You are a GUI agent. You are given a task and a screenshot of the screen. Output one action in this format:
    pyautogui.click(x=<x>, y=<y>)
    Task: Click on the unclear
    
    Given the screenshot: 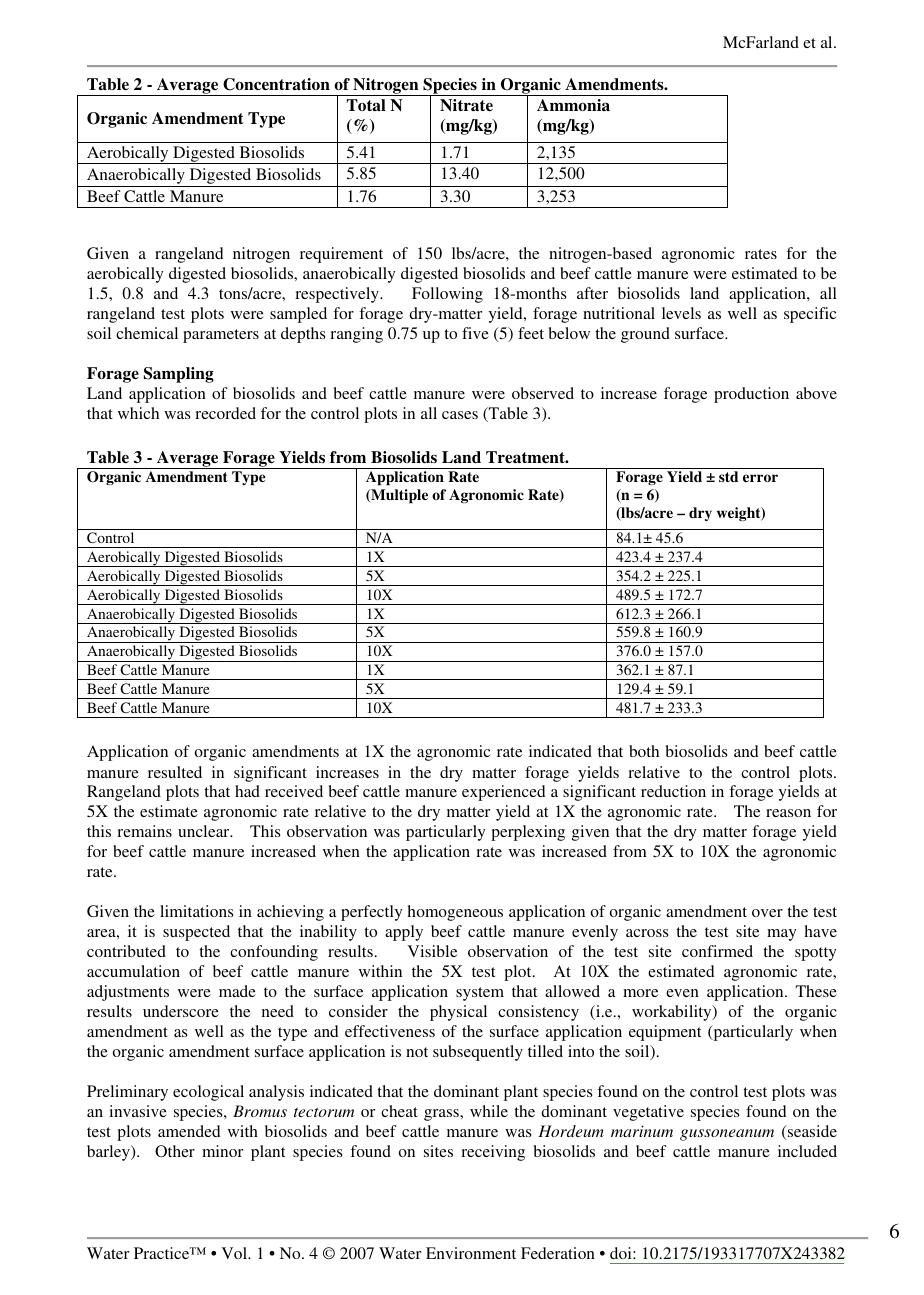 What is the action you would take?
    pyautogui.click(x=205, y=831)
